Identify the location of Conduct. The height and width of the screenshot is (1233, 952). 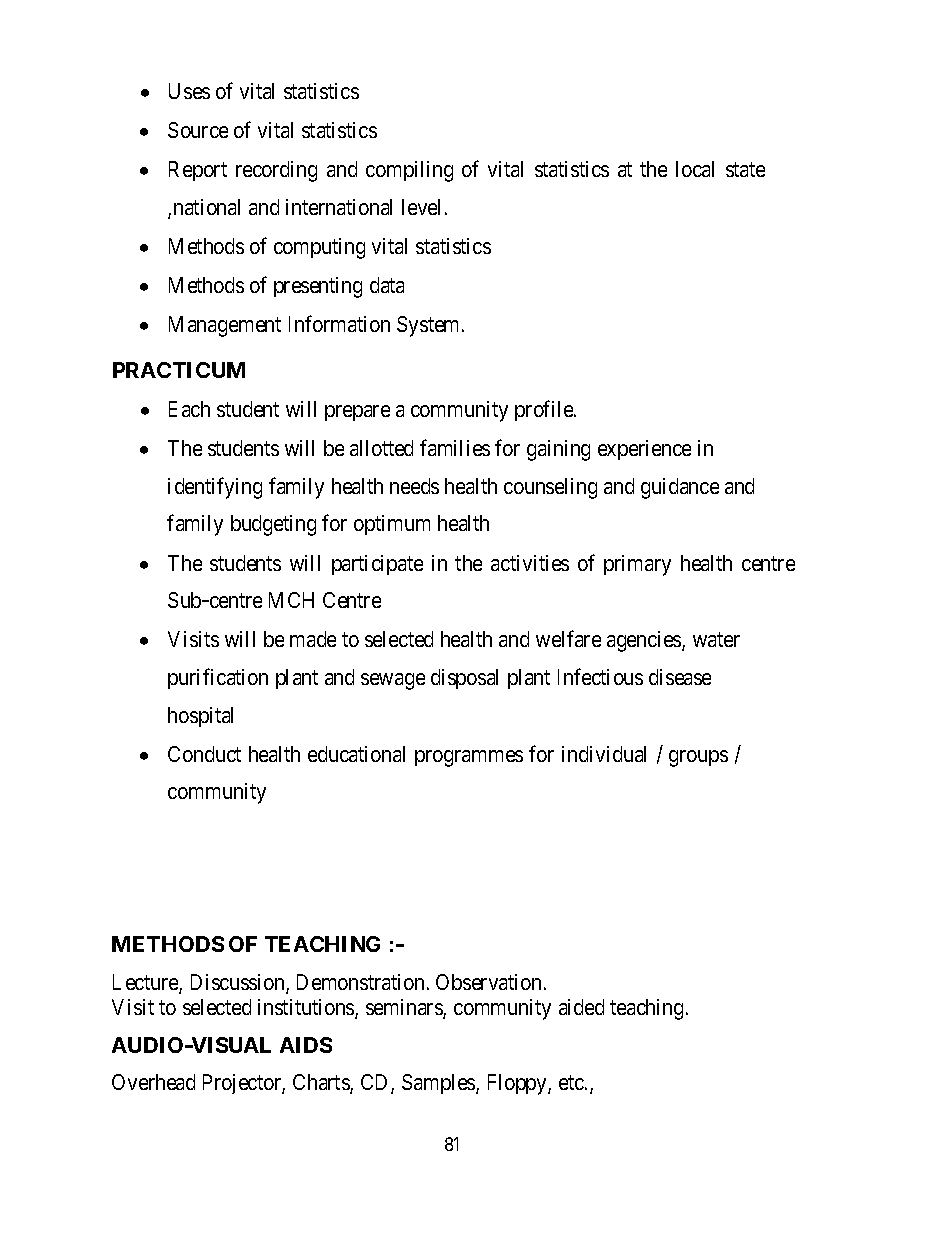
(204, 754).
